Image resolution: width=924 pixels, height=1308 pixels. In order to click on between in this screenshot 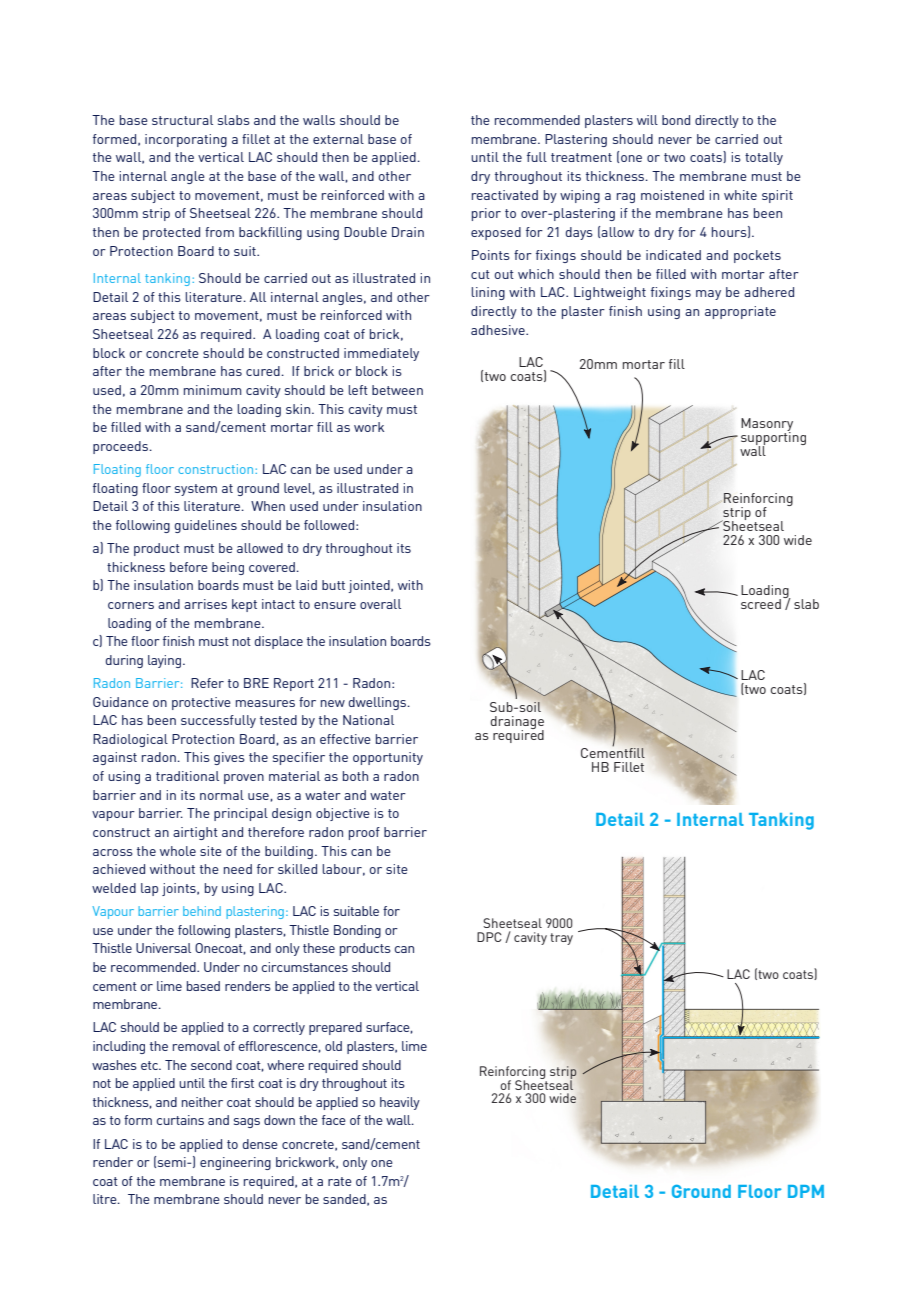, I will do `click(397, 390)`.
